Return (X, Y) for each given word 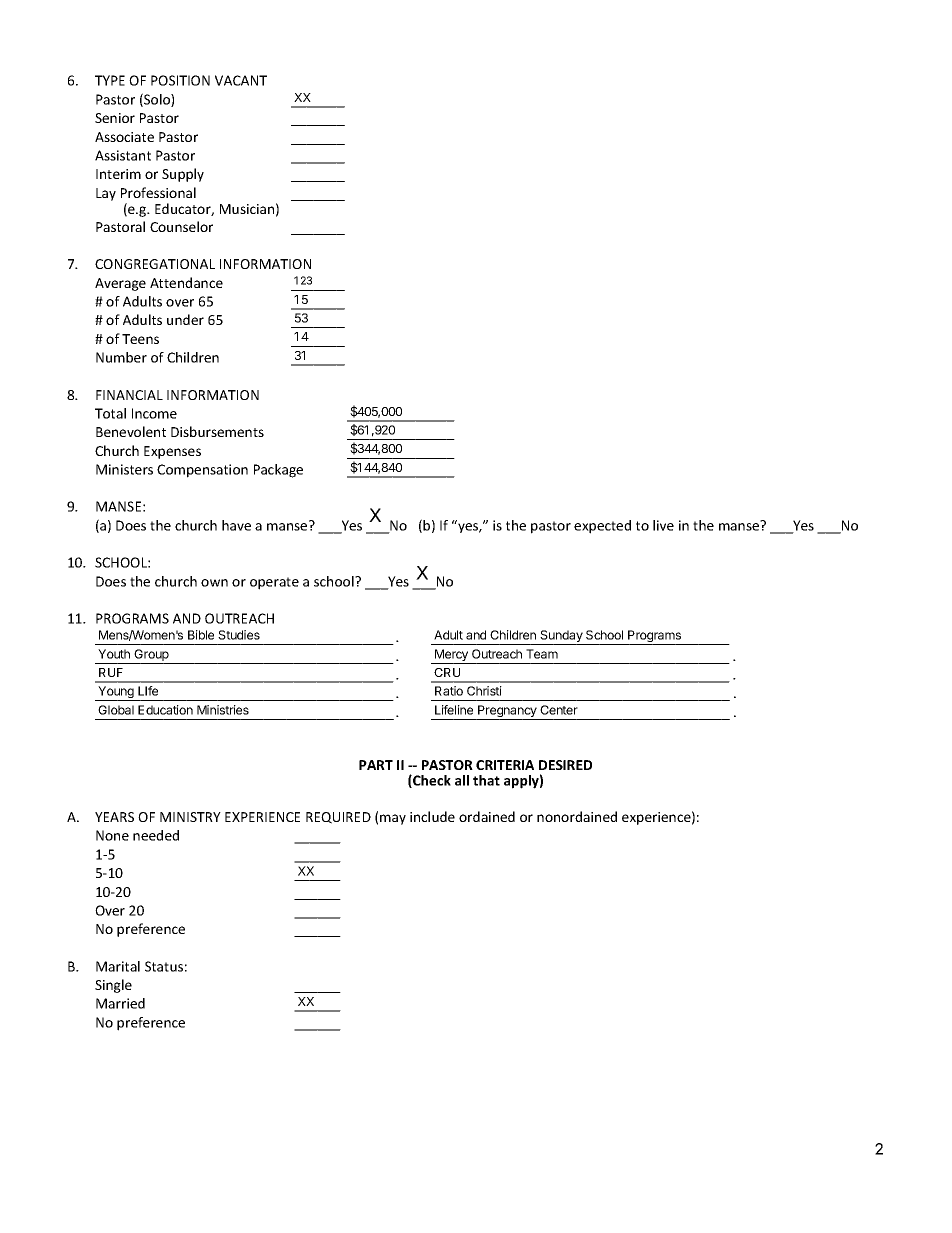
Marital (118, 966)
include (432, 816)
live (663, 525)
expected (602, 527)
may (393, 819)
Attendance (186, 282)
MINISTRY (190, 817)
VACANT (241, 80)
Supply (183, 175)
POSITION (180, 80)
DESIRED (565, 765)
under (185, 319)
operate (274, 583)
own (214, 583)
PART (376, 765)
